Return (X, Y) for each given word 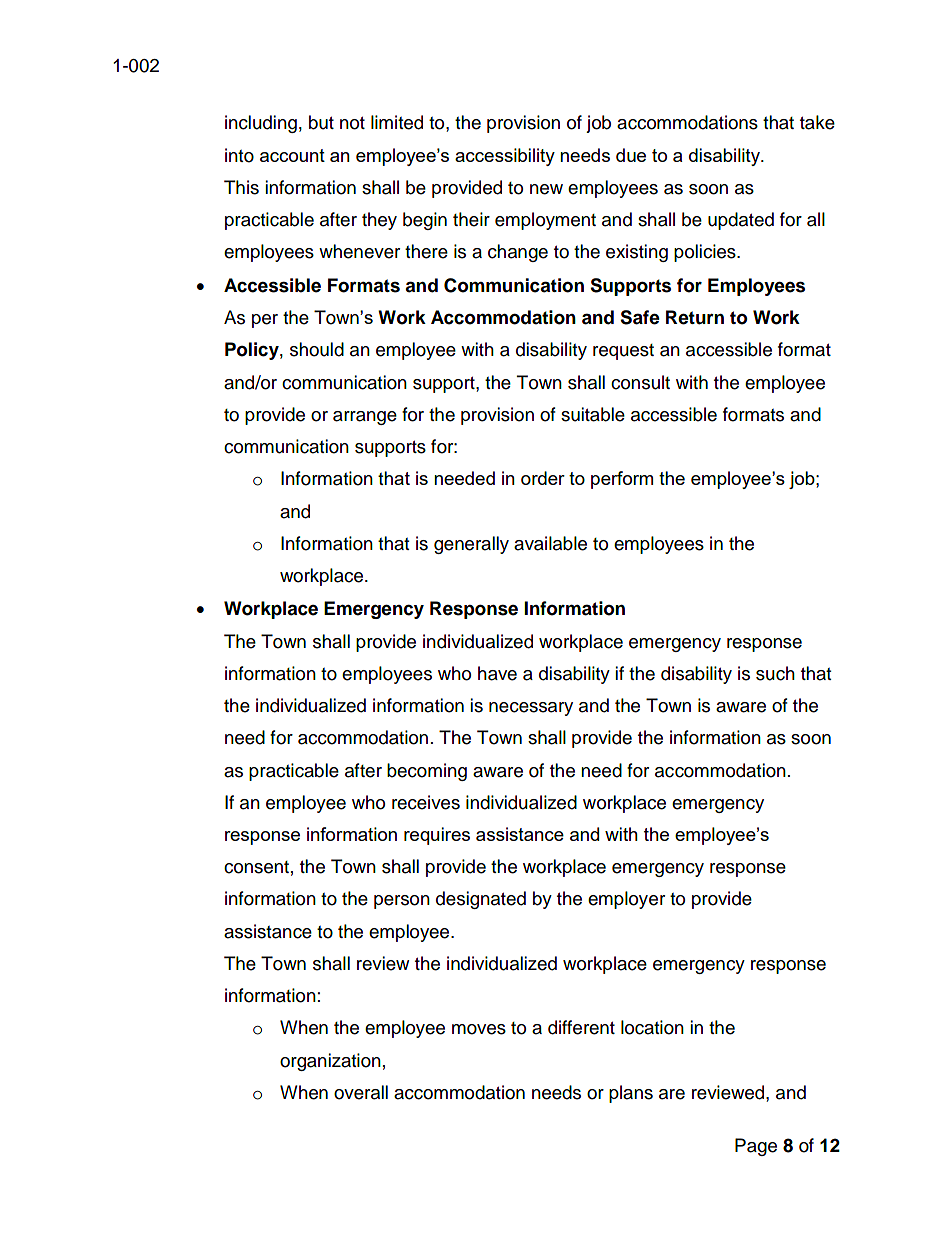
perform (622, 480)
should (317, 349)
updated (741, 221)
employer (626, 900)
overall (361, 1092)
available (550, 543)
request (623, 352)
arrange (365, 418)
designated (481, 900)
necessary (531, 709)
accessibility (505, 157)
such (775, 673)
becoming (427, 772)
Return (695, 317)
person (402, 902)
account (292, 155)
